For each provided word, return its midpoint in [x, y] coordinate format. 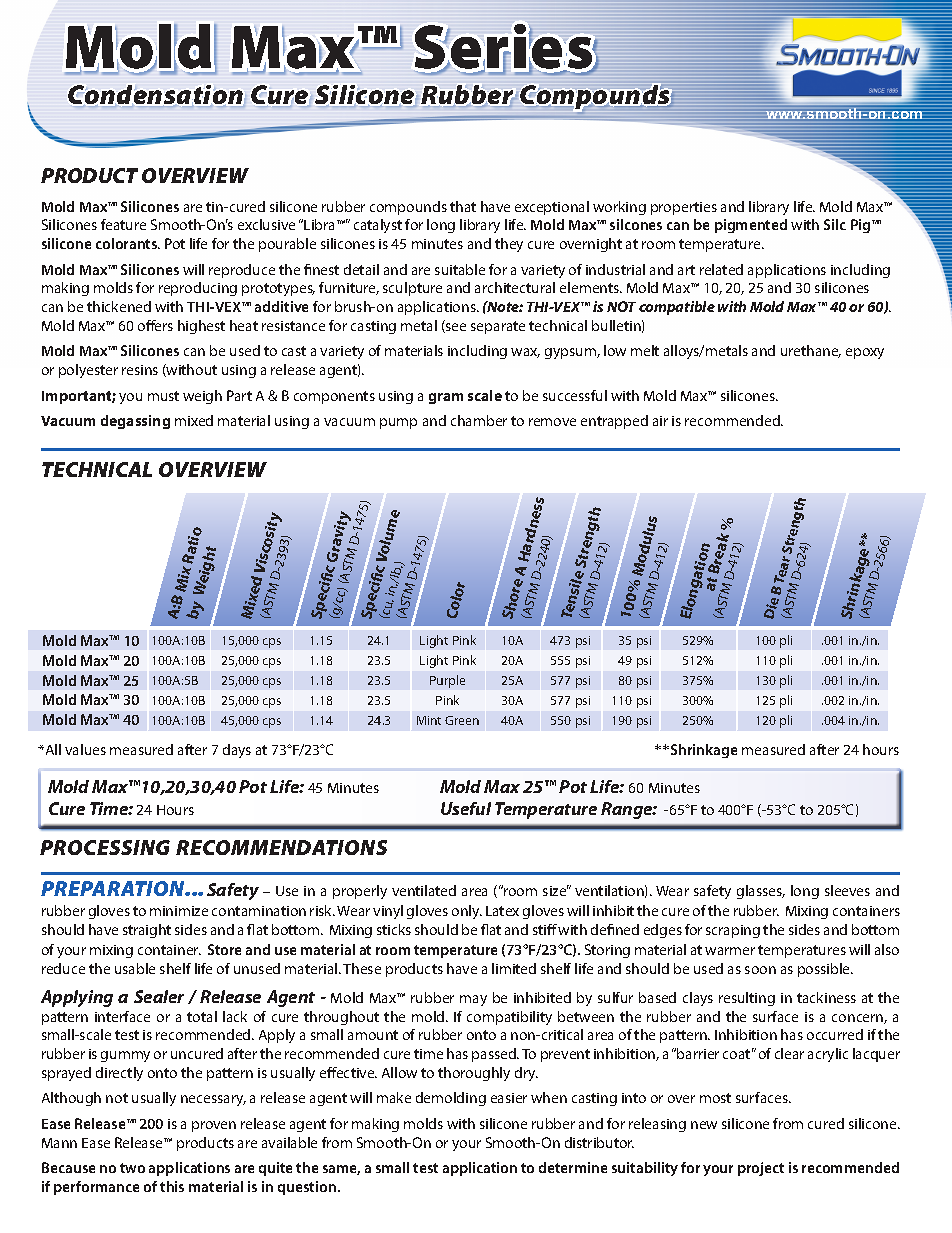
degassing [135, 422]
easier [509, 1098]
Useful [466, 808]
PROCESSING [105, 847]
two [132, 1168]
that [463, 206]
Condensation [155, 94]
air [660, 421]
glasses [761, 892]
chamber [479, 420]
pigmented [751, 226]
